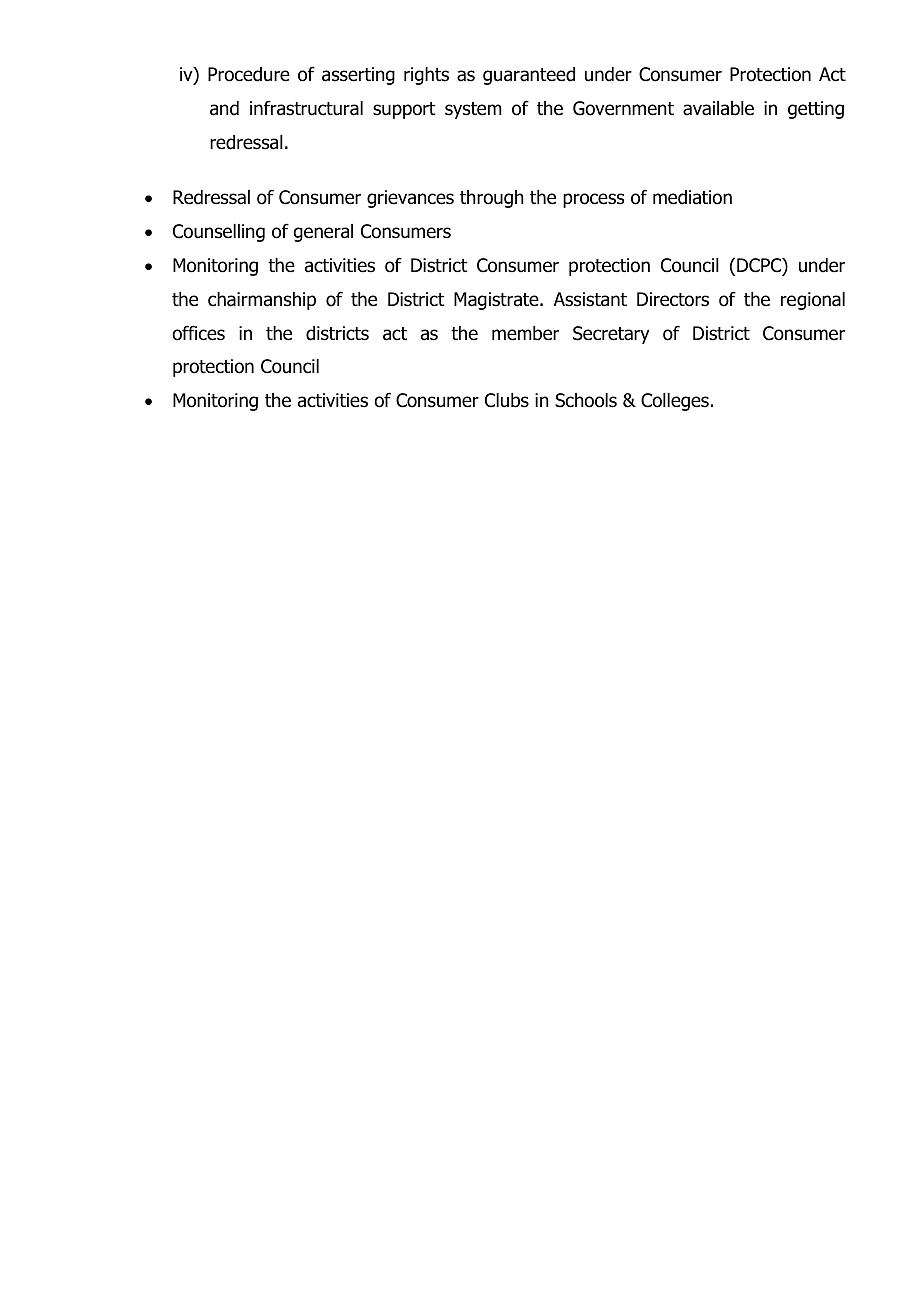  I want to click on guaranteed, so click(529, 76).
